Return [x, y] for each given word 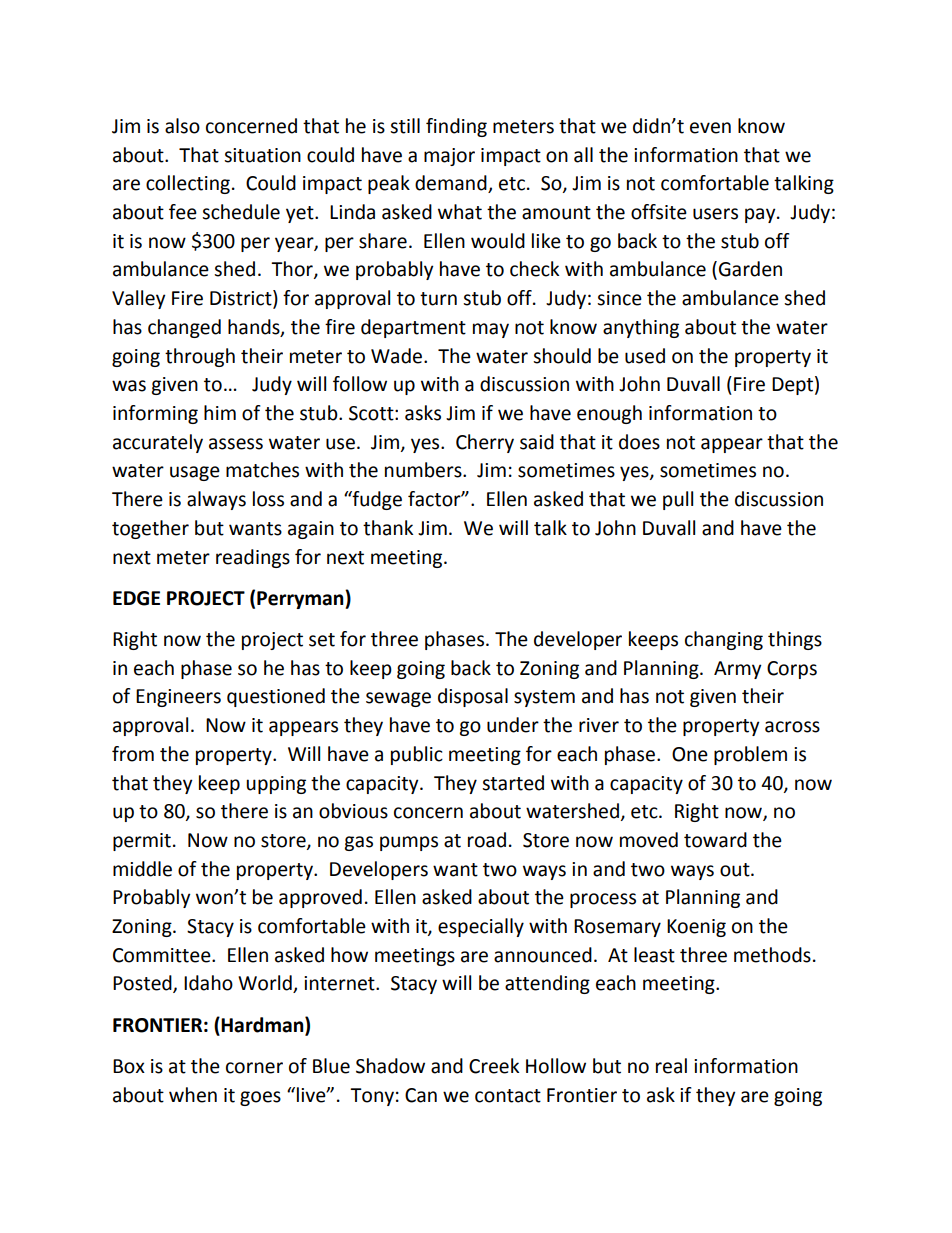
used [645, 356]
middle [142, 869]
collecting [188, 184]
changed [184, 328]
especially [481, 927]
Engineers [178, 698]
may [491, 330]
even [710, 128]
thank [388, 528]
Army [738, 670]
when [193, 1095]
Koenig [696, 928]
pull [678, 500]
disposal [473, 697]
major [449, 157]
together [150, 529]
